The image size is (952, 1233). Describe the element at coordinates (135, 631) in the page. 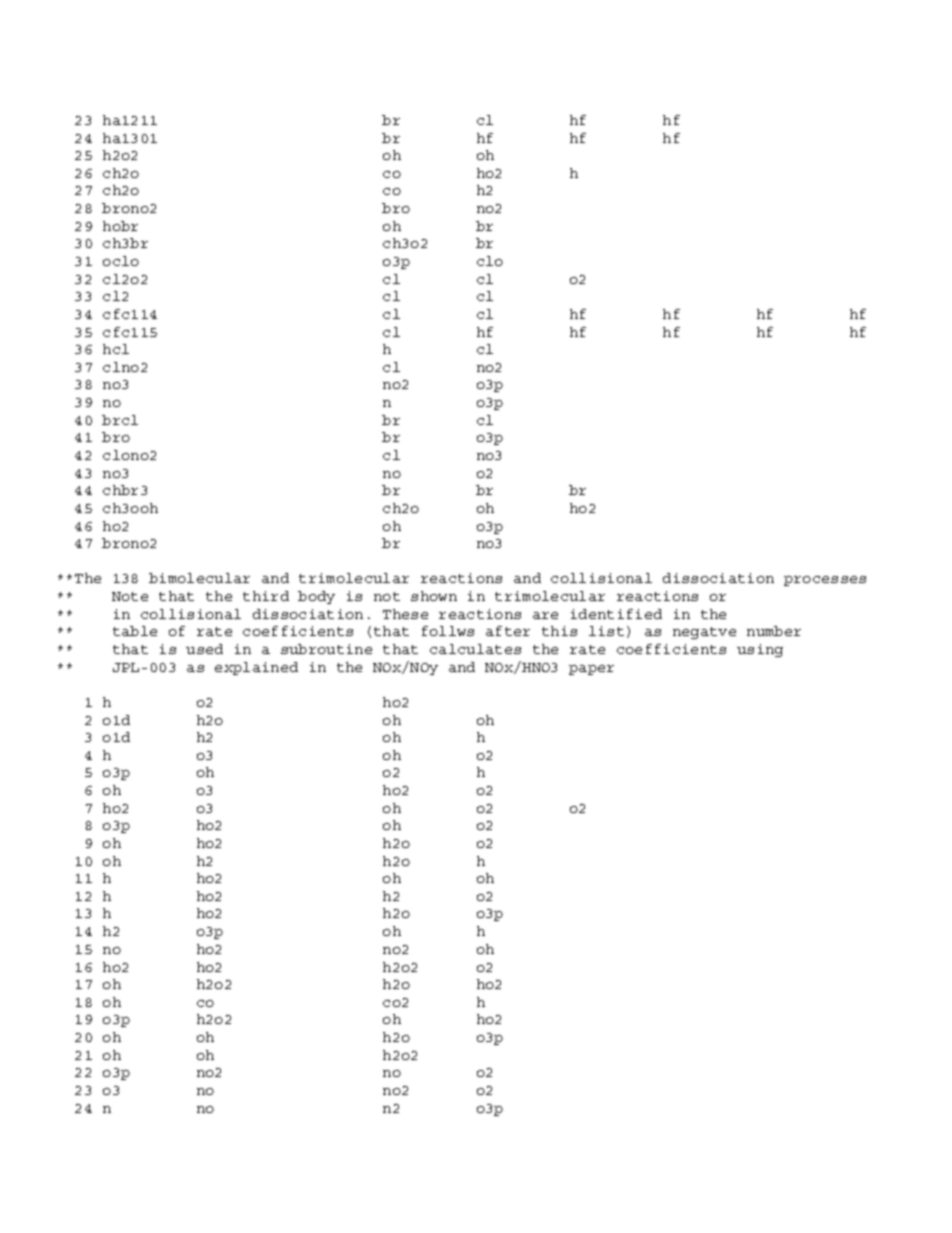

I see `table` at that location.
